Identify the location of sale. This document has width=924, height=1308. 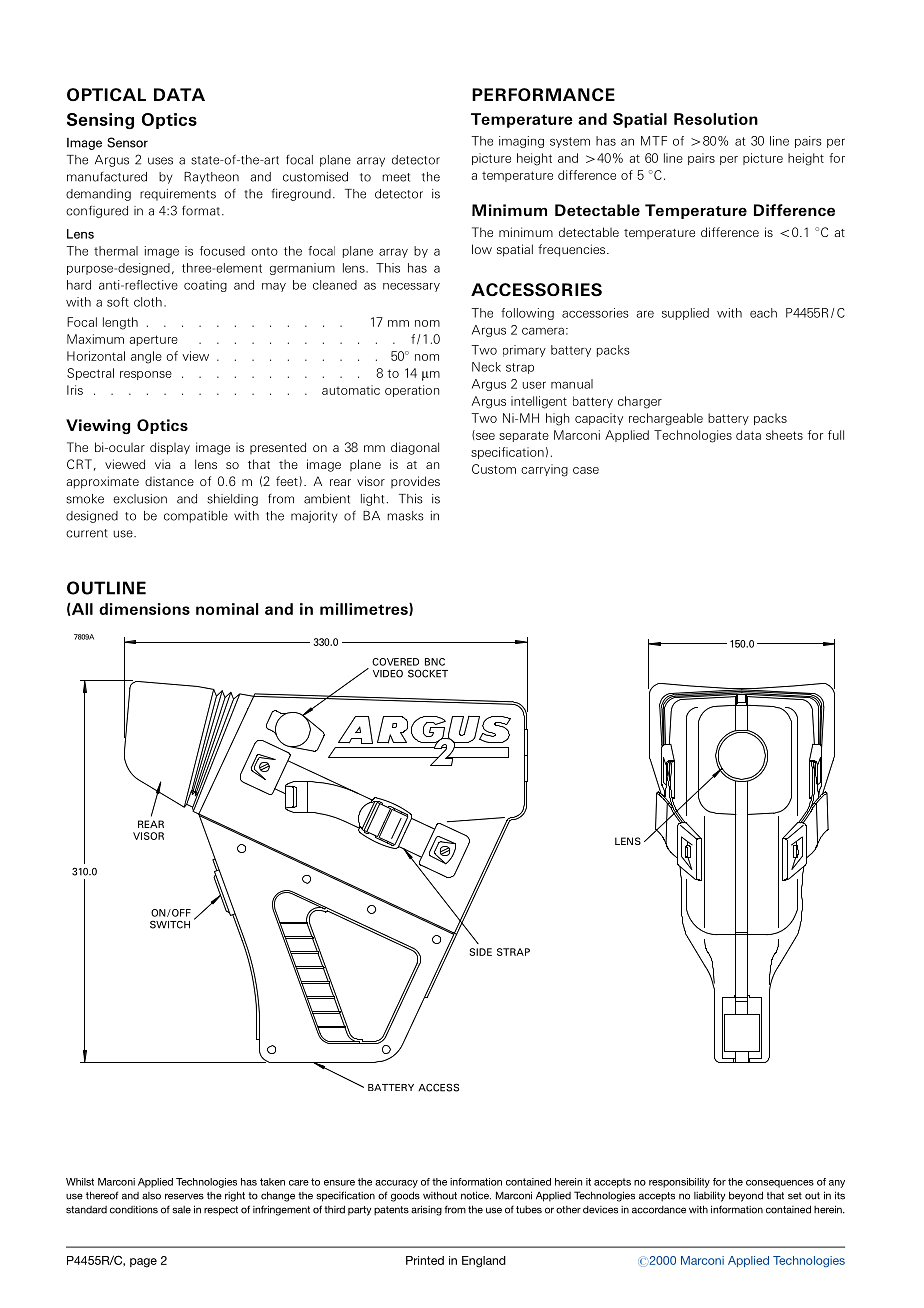
(181, 1210).
